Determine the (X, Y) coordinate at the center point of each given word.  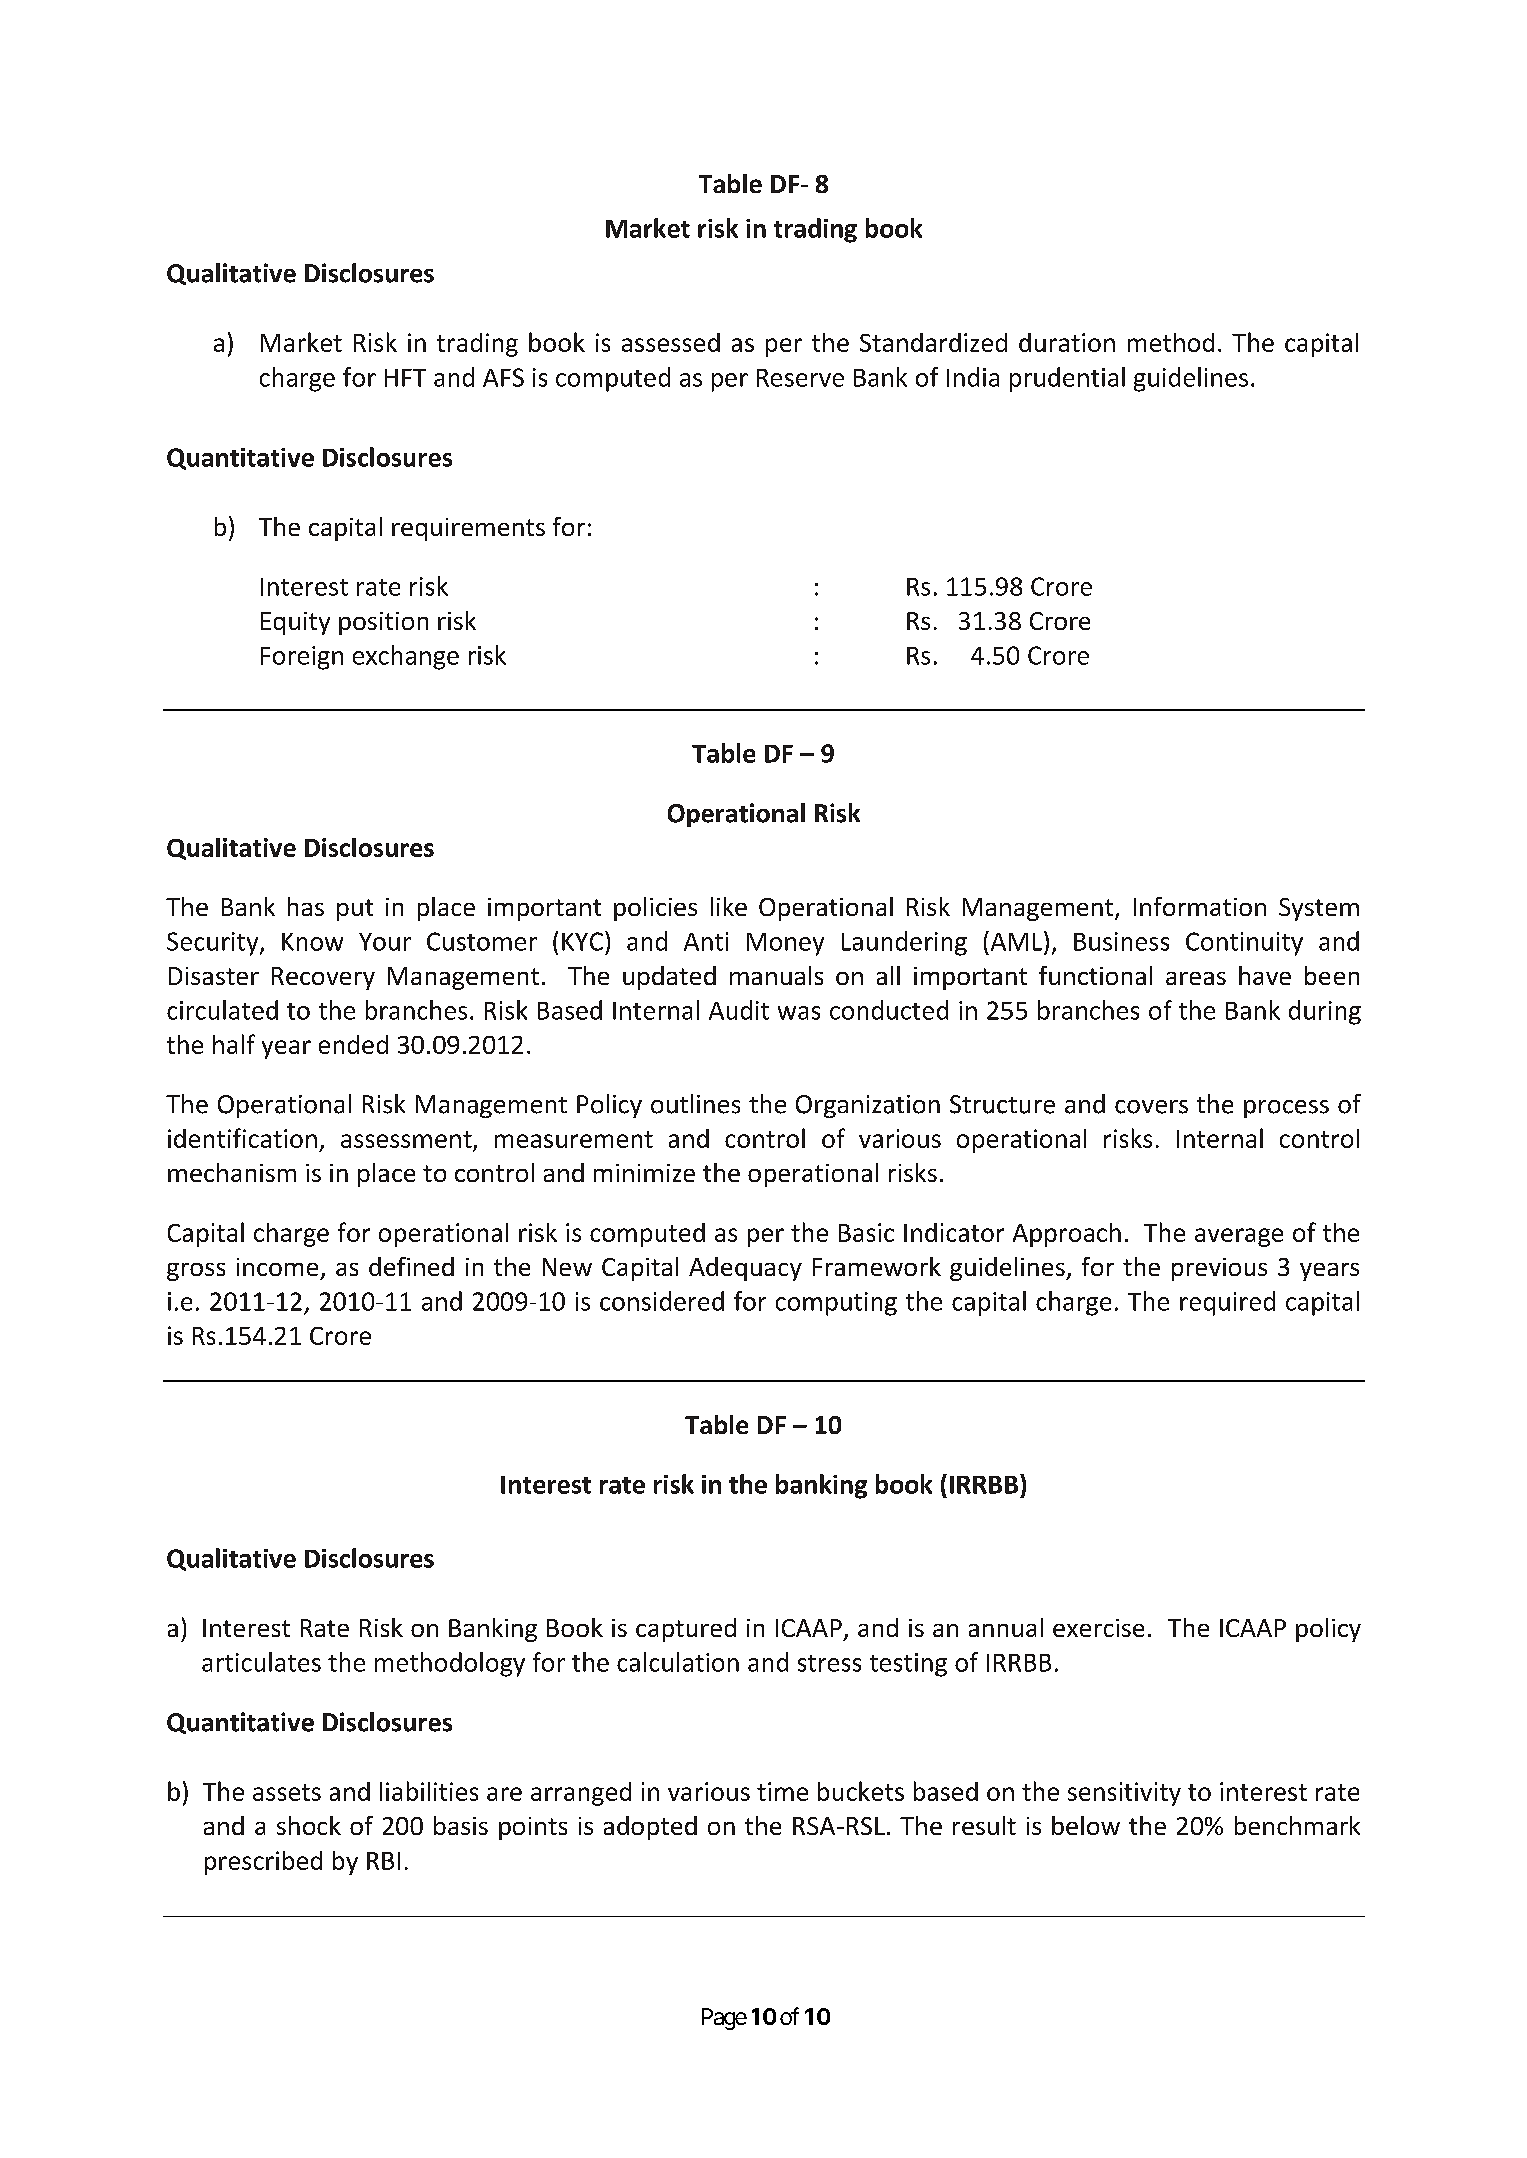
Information (1200, 906)
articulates (261, 1662)
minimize (644, 1173)
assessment (406, 1139)
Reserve (800, 378)
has (306, 906)
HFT (405, 378)
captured (686, 1630)
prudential (1067, 379)
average (1239, 1237)
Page (724, 2019)
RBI (383, 1861)
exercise (1098, 1628)
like (729, 906)
